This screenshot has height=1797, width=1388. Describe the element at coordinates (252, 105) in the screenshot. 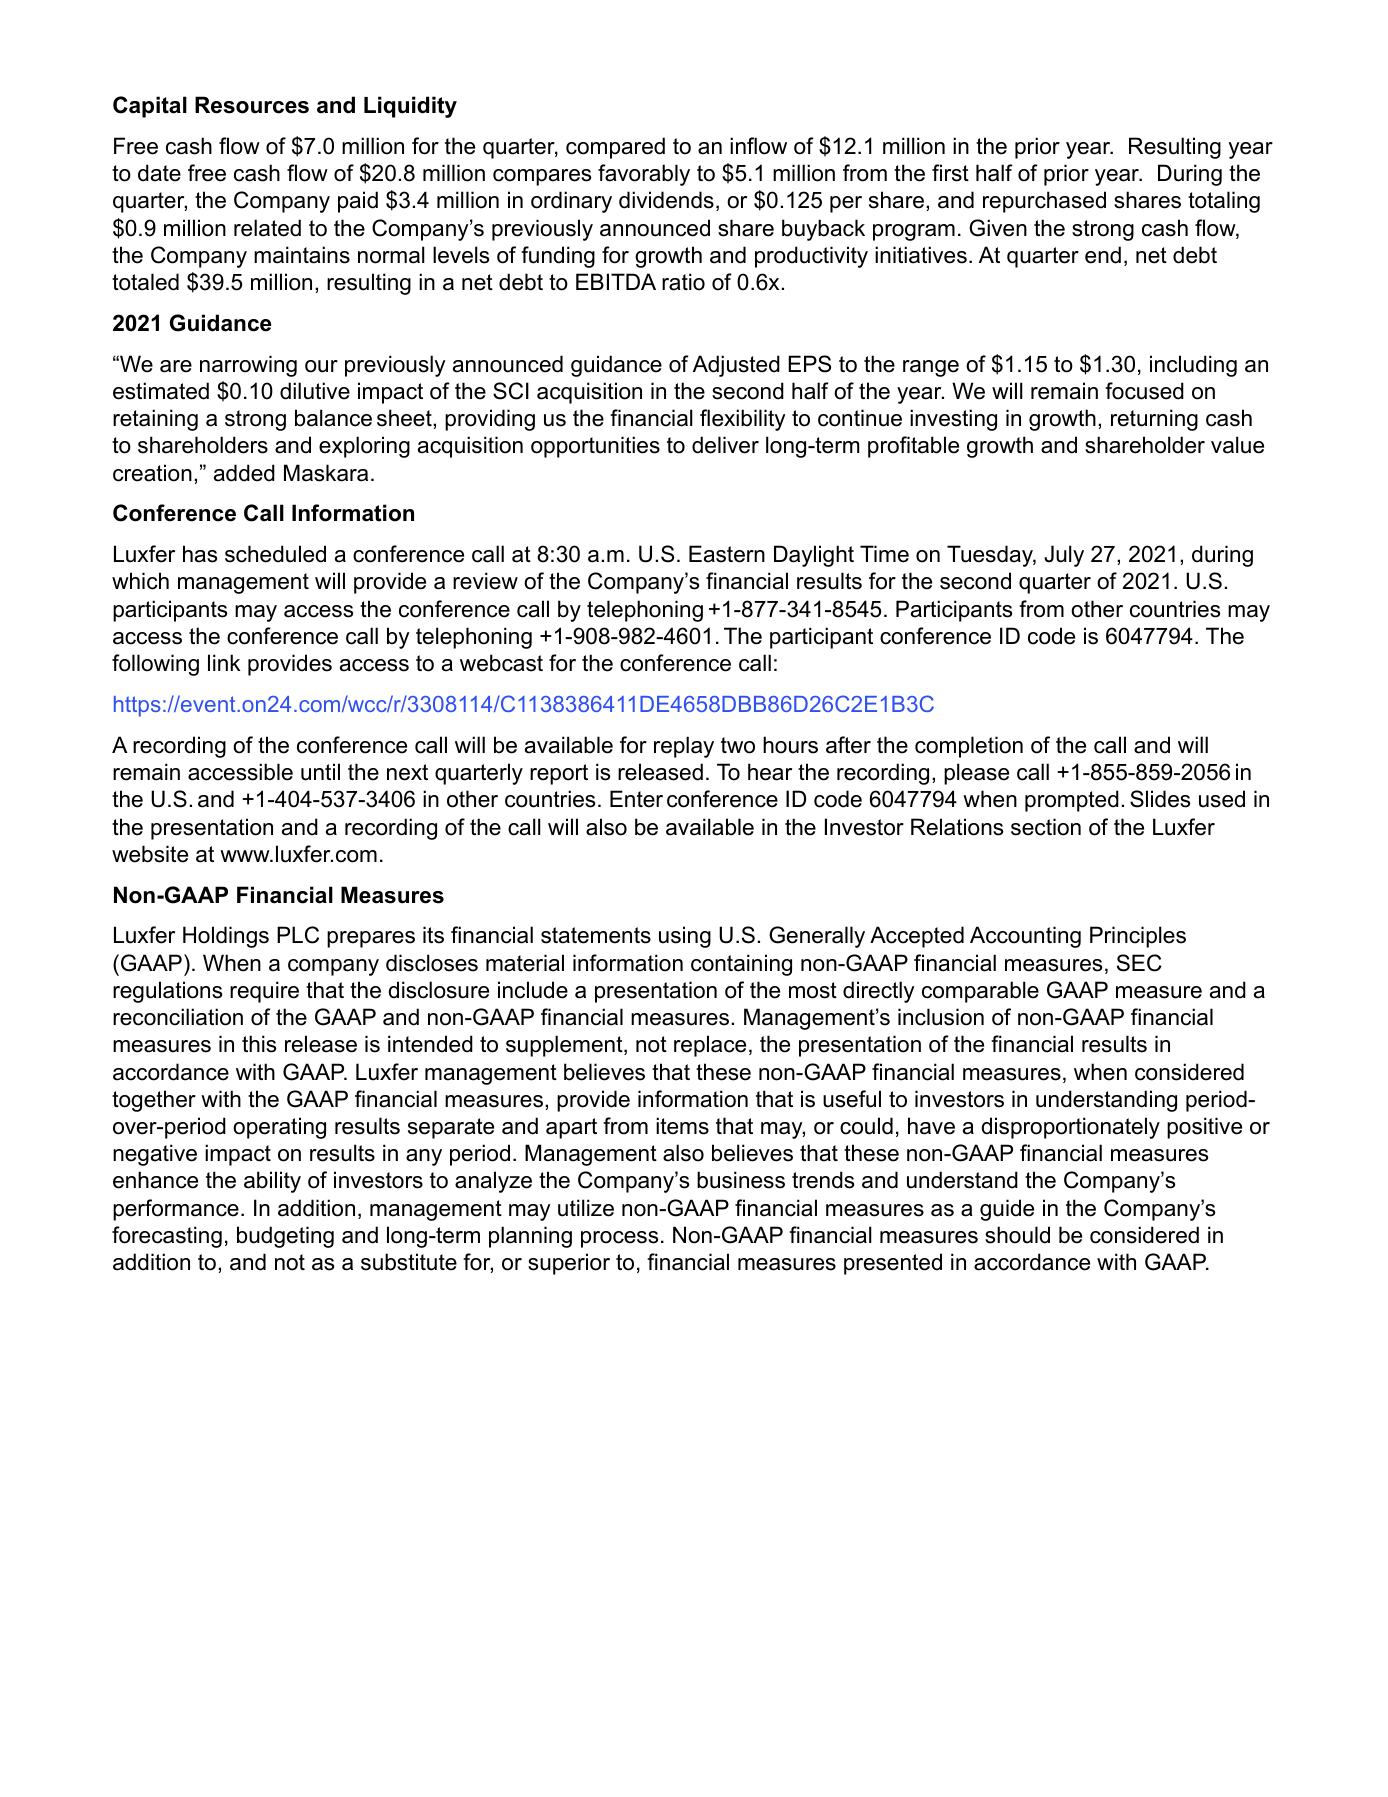

I see `Resources` at that location.
